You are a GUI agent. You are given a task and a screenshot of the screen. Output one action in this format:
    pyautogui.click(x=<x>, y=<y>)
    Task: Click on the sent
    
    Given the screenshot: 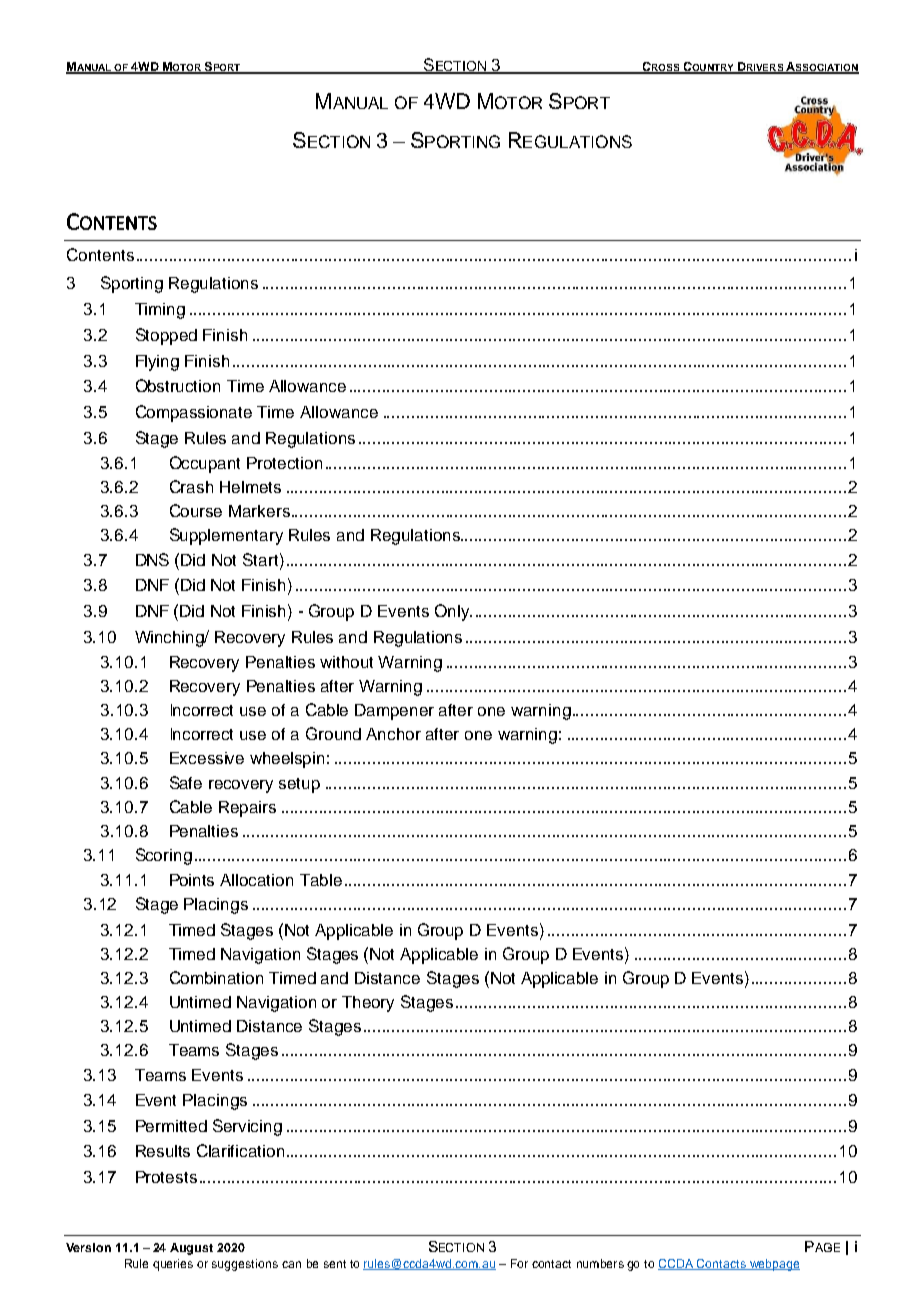 What is the action you would take?
    pyautogui.click(x=335, y=1264)
